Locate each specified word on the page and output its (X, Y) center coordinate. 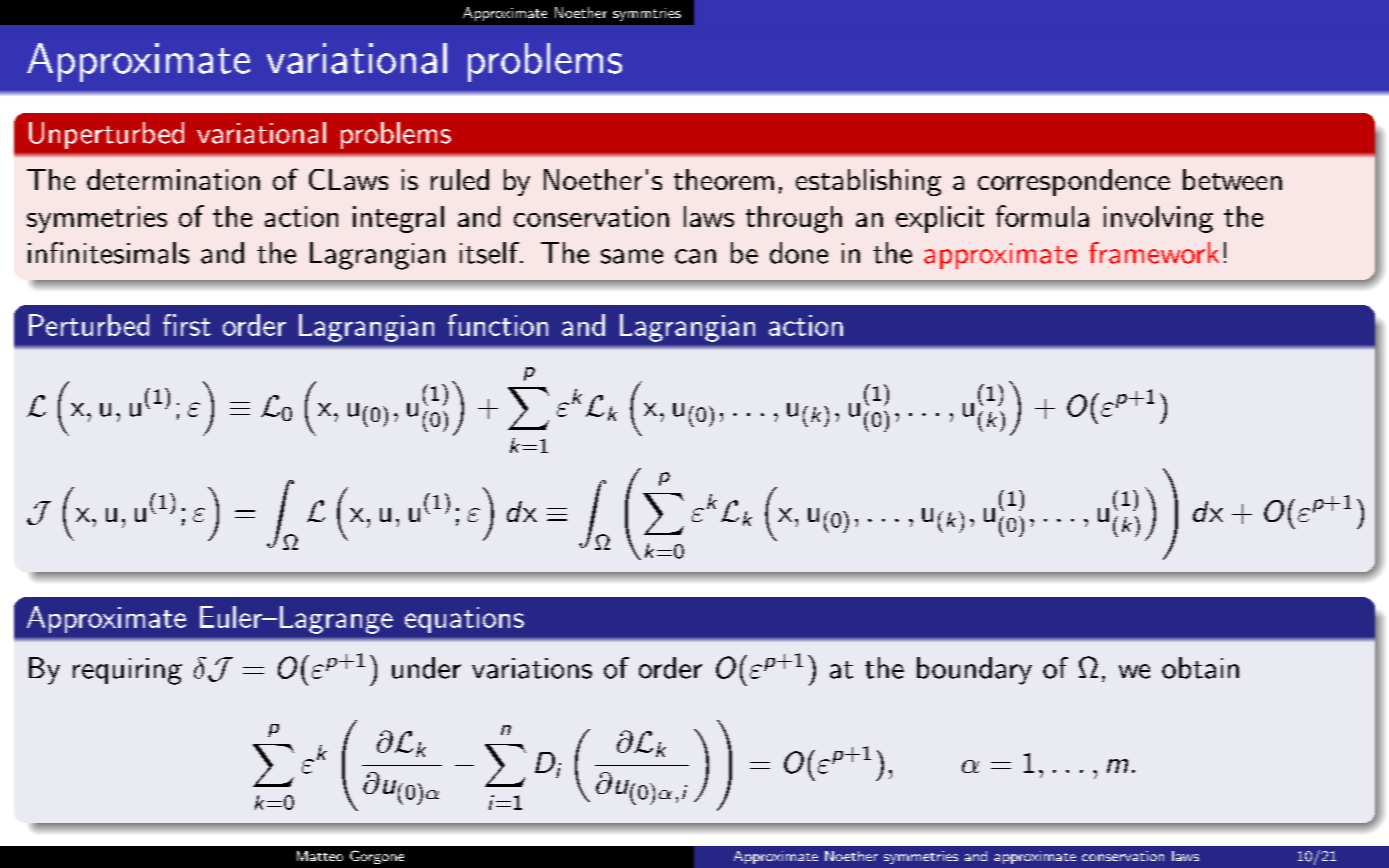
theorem (724, 179)
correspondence (1074, 182)
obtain (1200, 668)
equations (464, 620)
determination (173, 179)
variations (532, 668)
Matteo (320, 856)
